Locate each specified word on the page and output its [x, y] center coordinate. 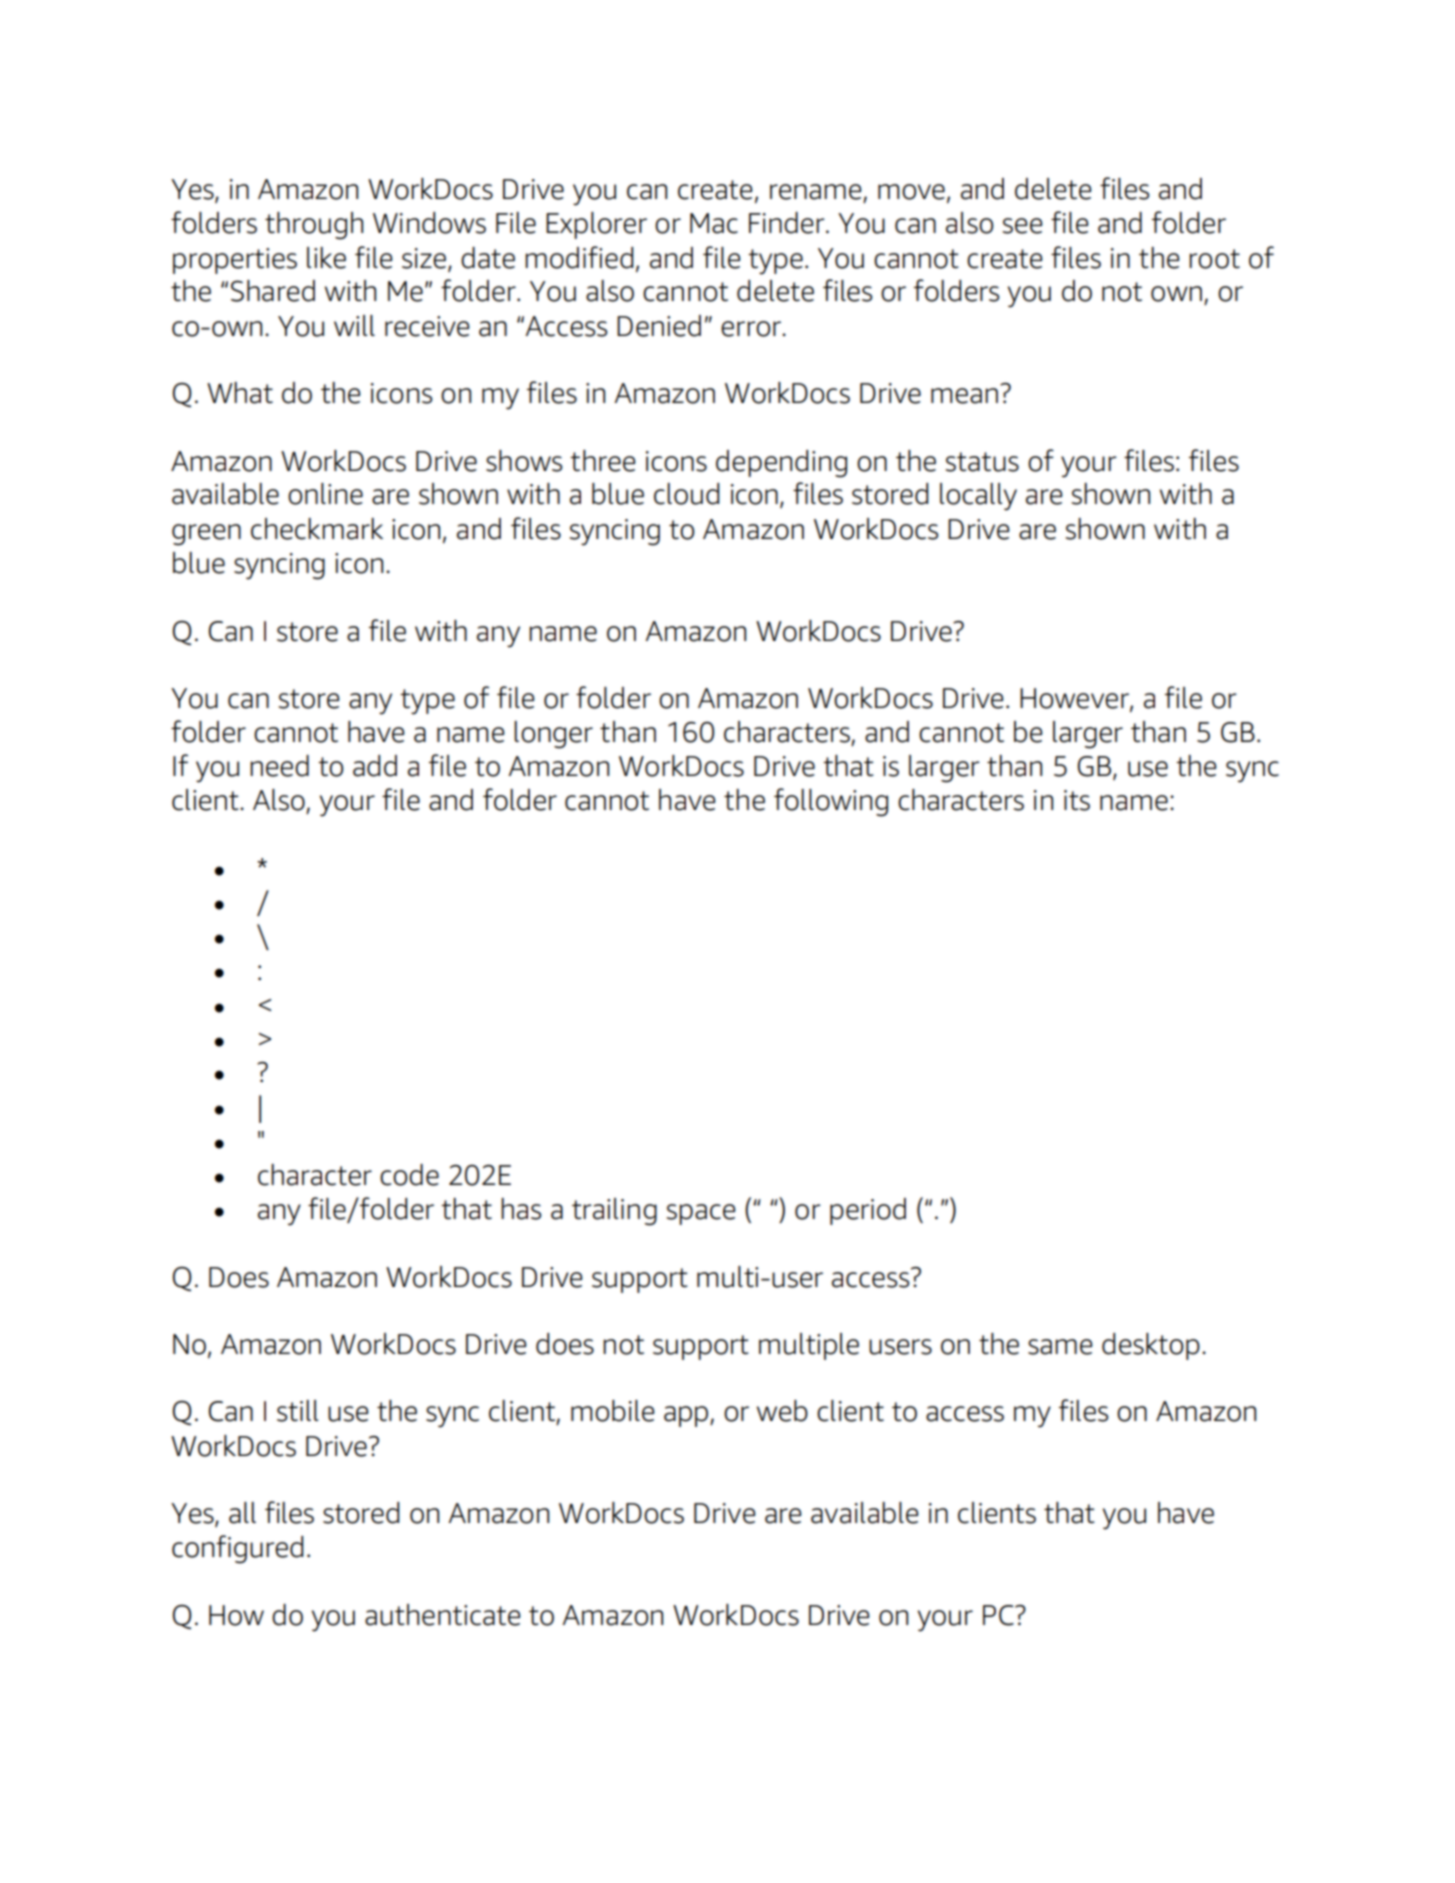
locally [978, 497]
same [1060, 1347]
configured [237, 1549]
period [868, 1211]
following [831, 802]
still [298, 1411]
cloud [686, 494]
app [687, 1416]
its [1077, 800]
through [314, 226]
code [409, 1175]
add [375, 766]
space [700, 1214]
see [1022, 226]
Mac [714, 223]
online [325, 494]
